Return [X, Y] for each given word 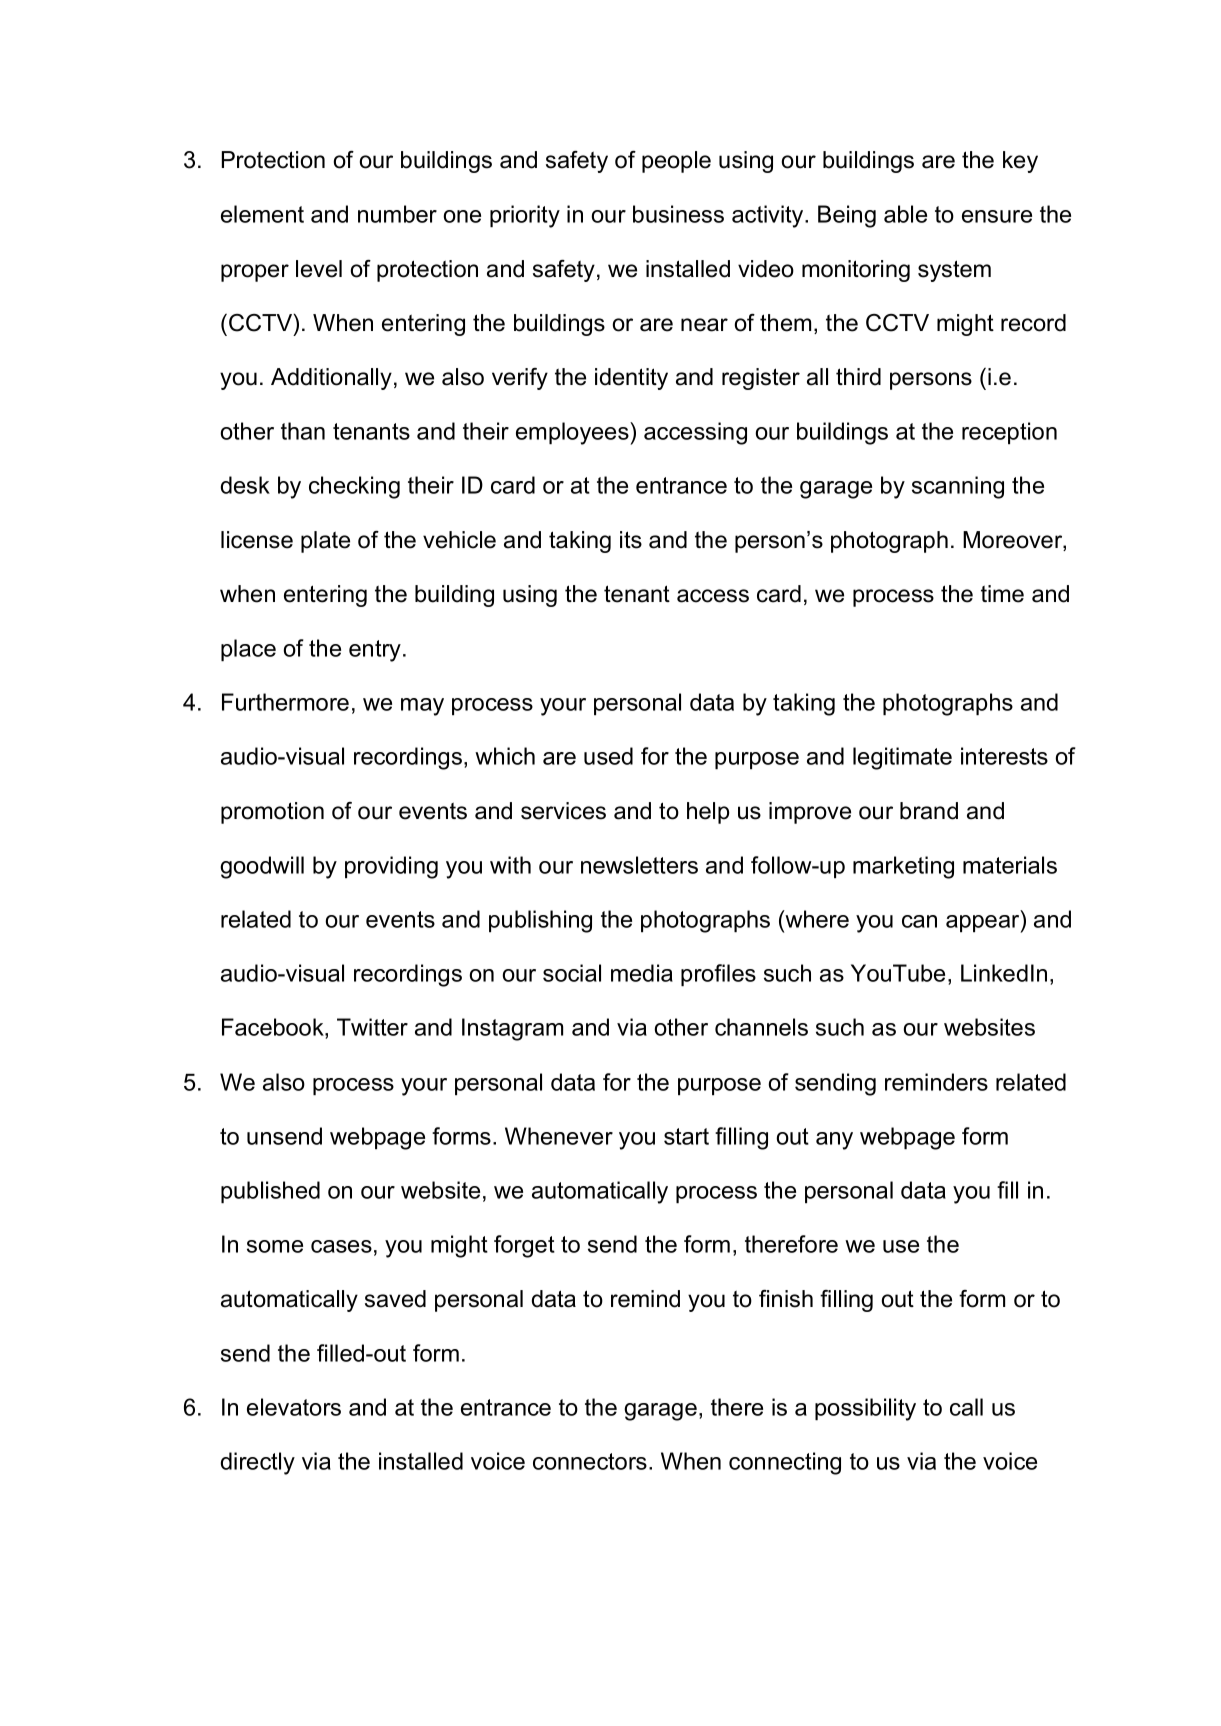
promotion [272, 813]
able [905, 214]
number [397, 214]
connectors [590, 1461]
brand [929, 811]
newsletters [639, 865]
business [678, 214]
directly [258, 1463]
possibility [865, 1409]
